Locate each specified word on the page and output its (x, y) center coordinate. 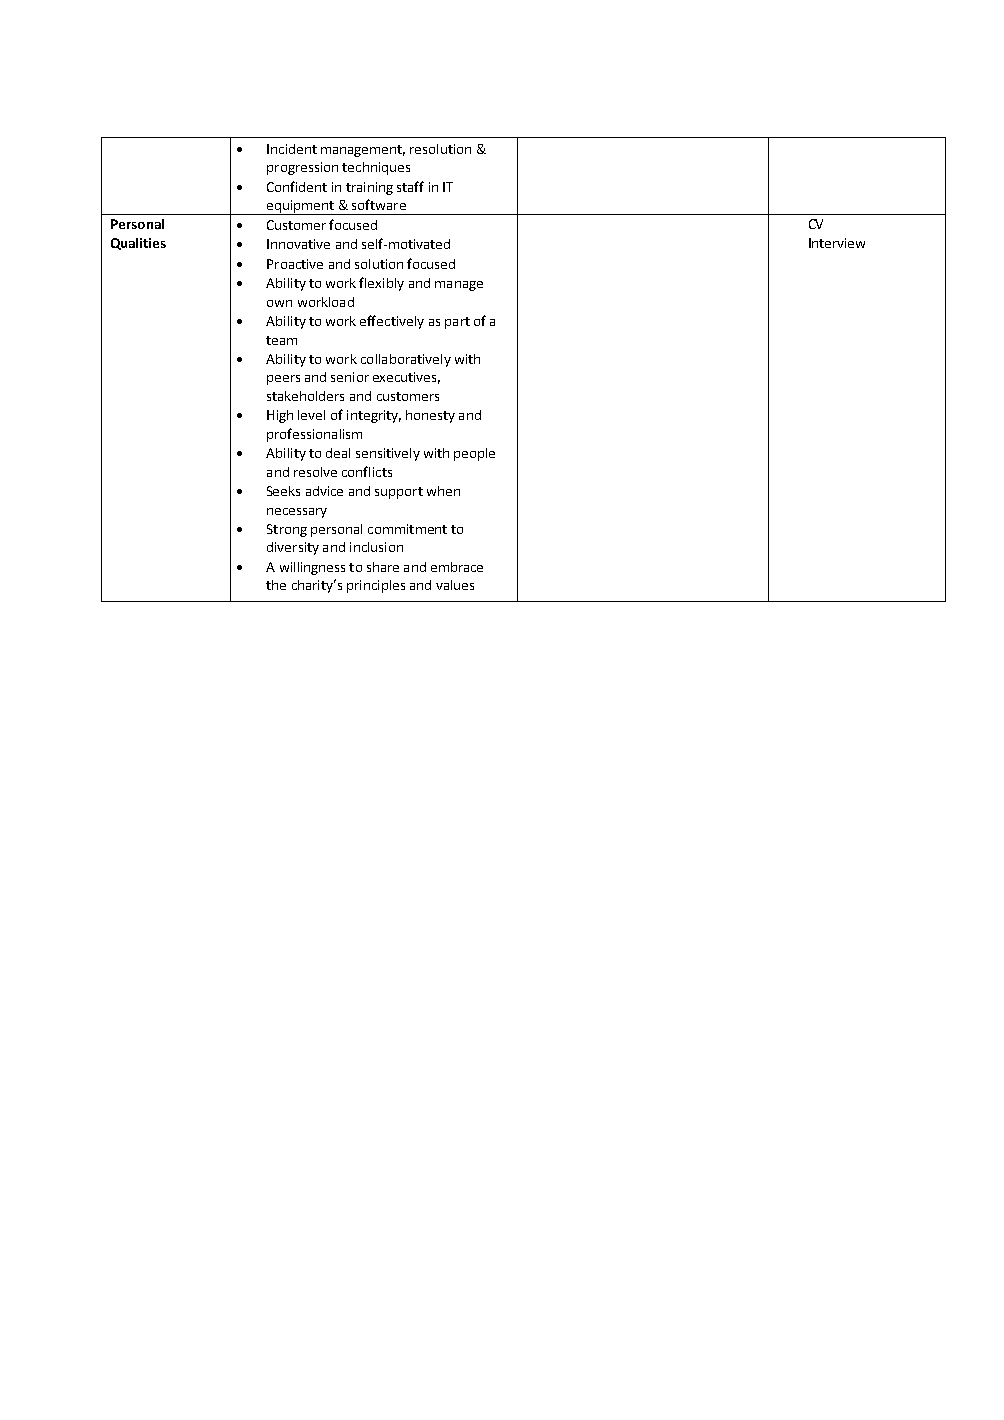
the (276, 585)
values (455, 585)
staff (410, 186)
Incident (292, 149)
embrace (457, 567)
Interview (837, 243)
